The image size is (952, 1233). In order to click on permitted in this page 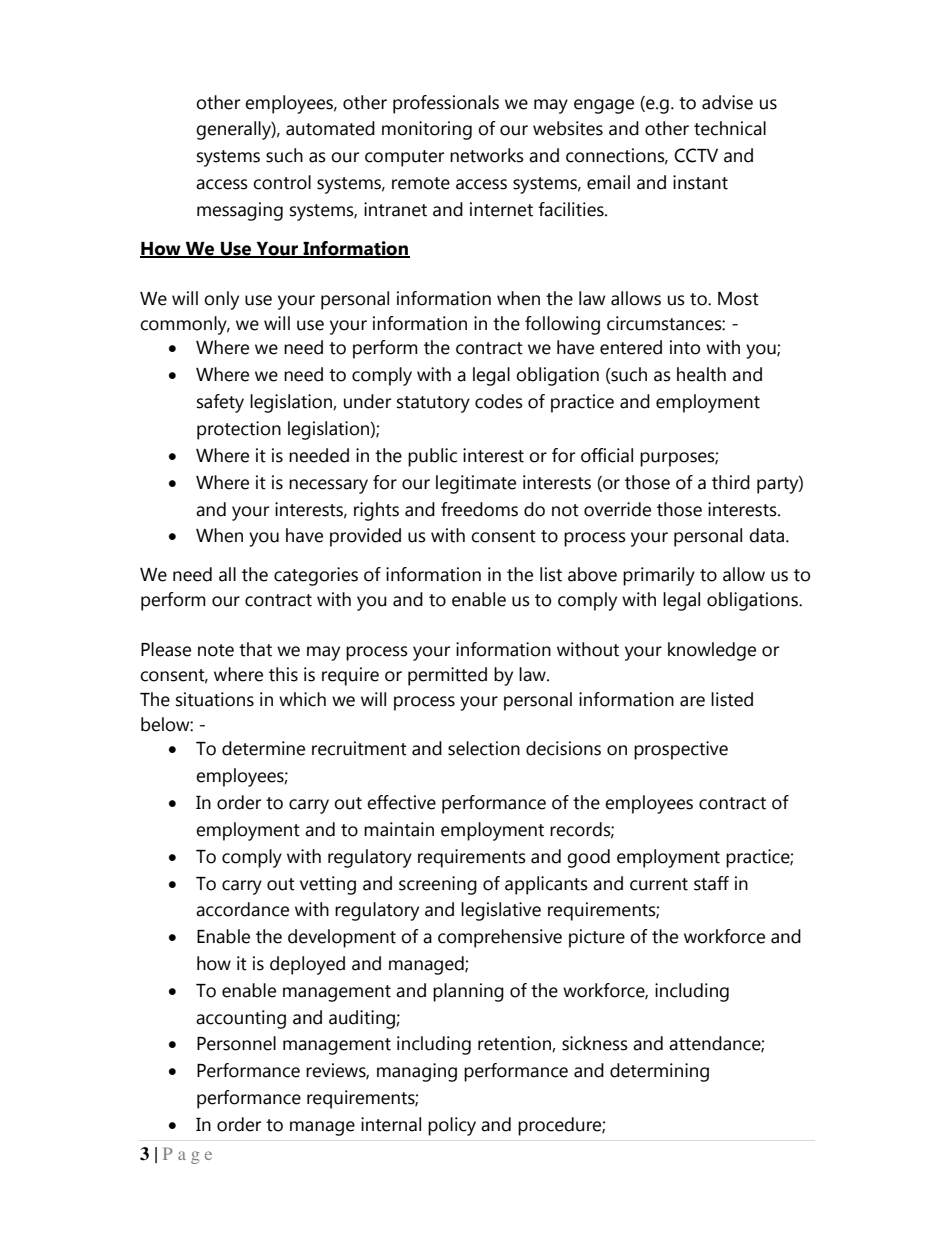, I will do `click(447, 676)`.
